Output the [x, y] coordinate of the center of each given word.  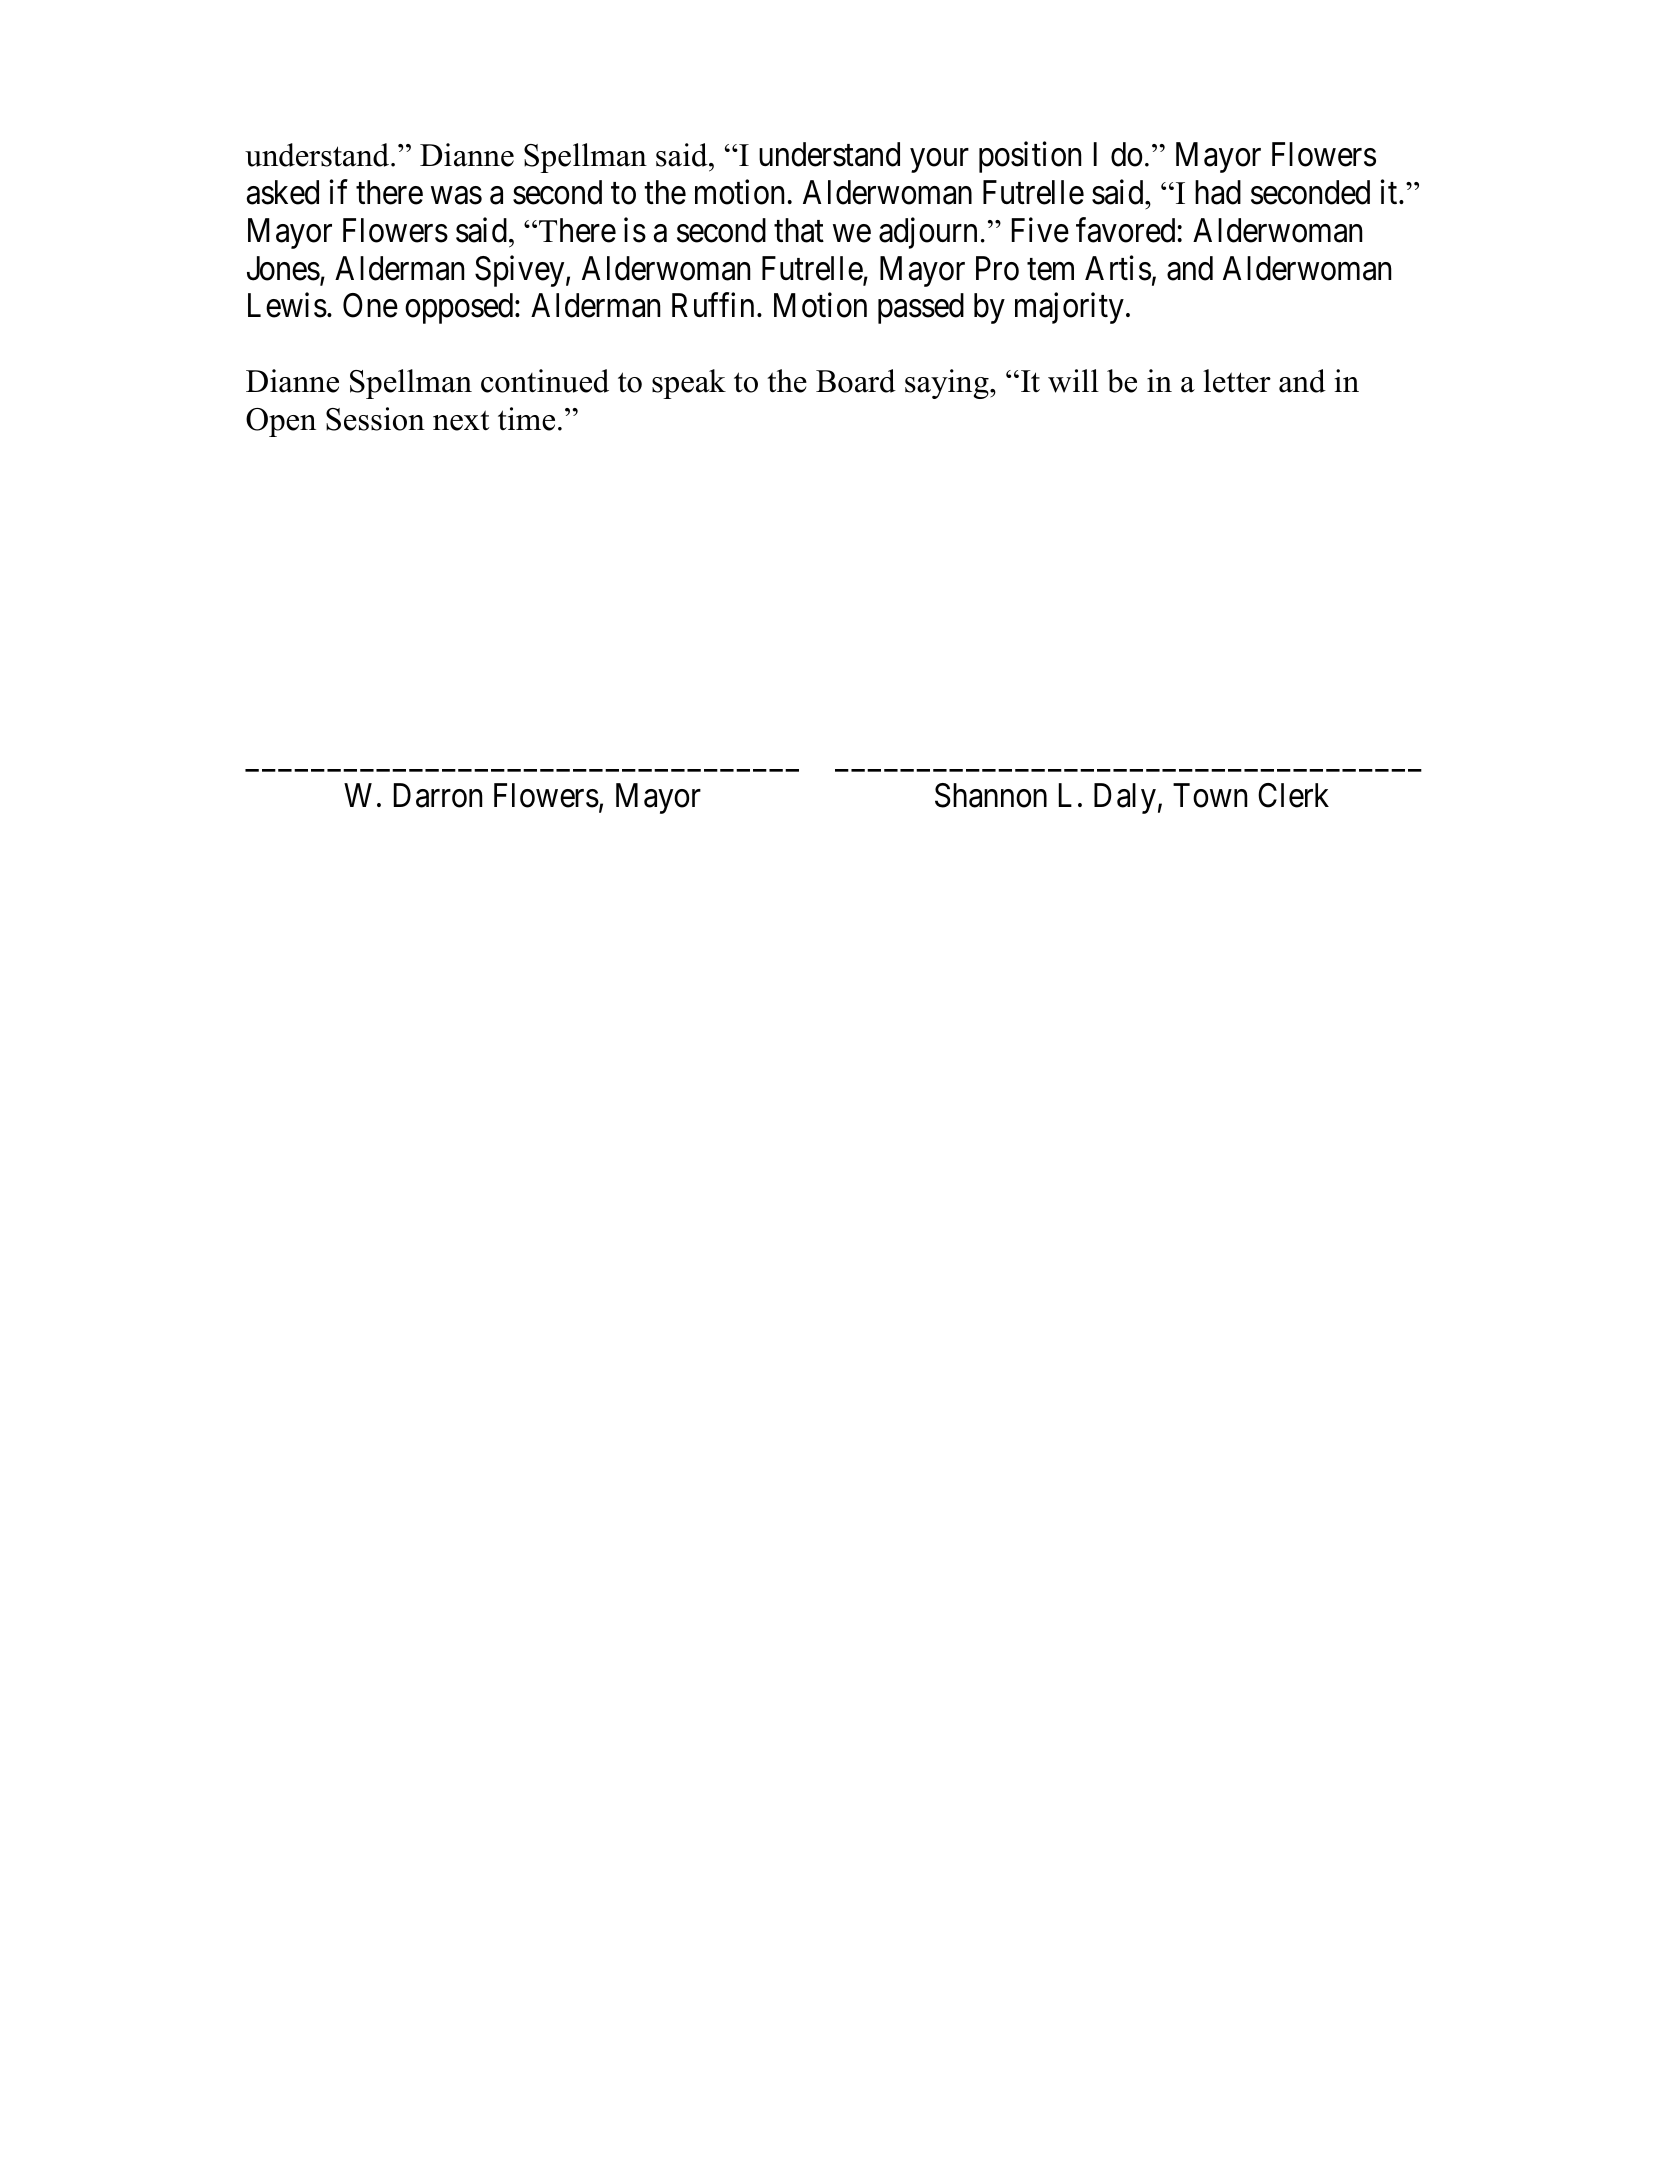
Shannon [991, 795]
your [939, 161]
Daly [1125, 798]
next [461, 420]
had [1218, 192]
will [1073, 381]
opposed [460, 308]
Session [375, 419]
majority [1069, 308]
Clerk [1293, 795]
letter [1237, 381]
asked [283, 192]
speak [689, 384]
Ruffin [713, 305]
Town [1210, 795]
